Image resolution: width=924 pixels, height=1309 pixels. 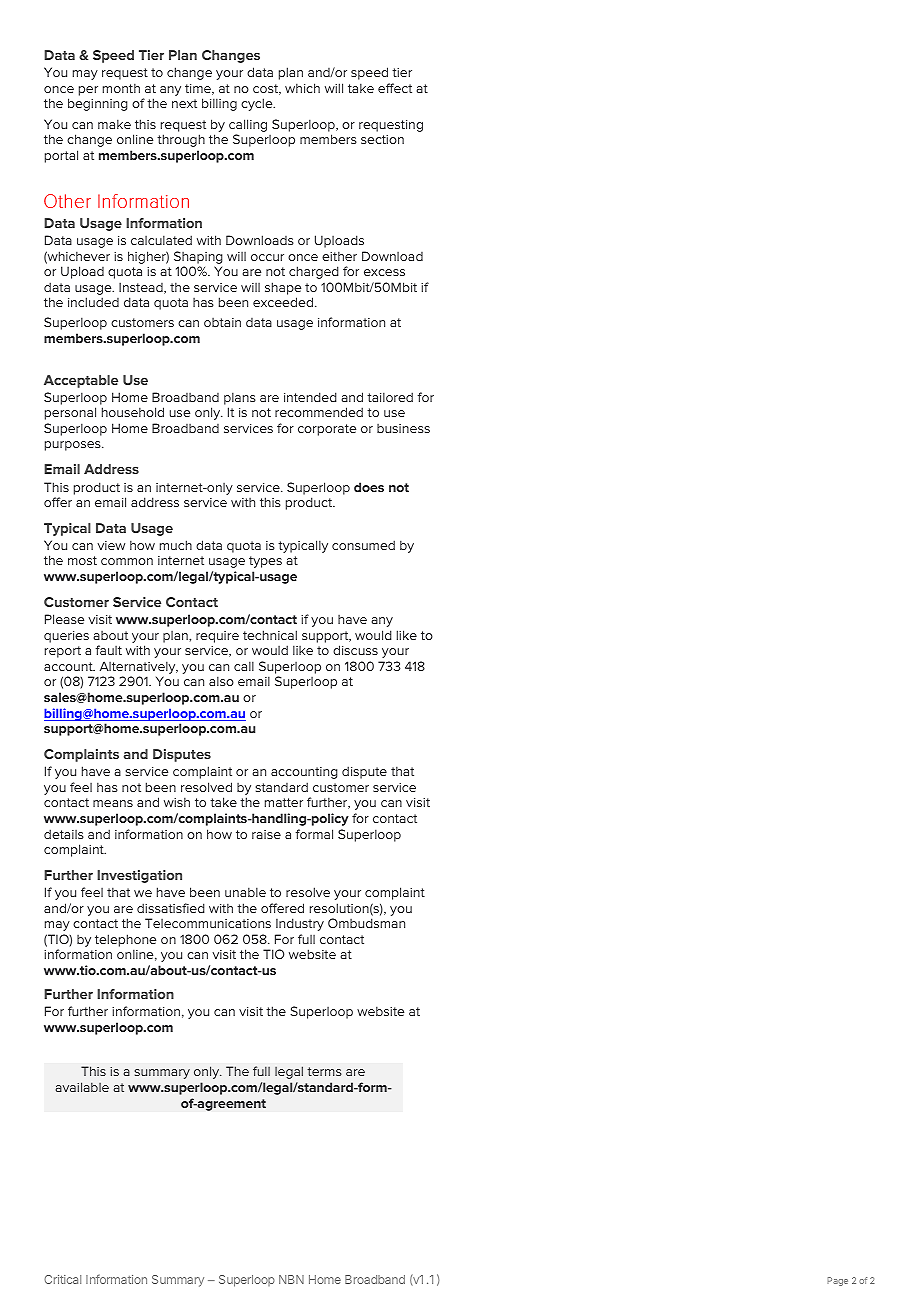 I want to click on discuss, so click(x=355, y=650).
